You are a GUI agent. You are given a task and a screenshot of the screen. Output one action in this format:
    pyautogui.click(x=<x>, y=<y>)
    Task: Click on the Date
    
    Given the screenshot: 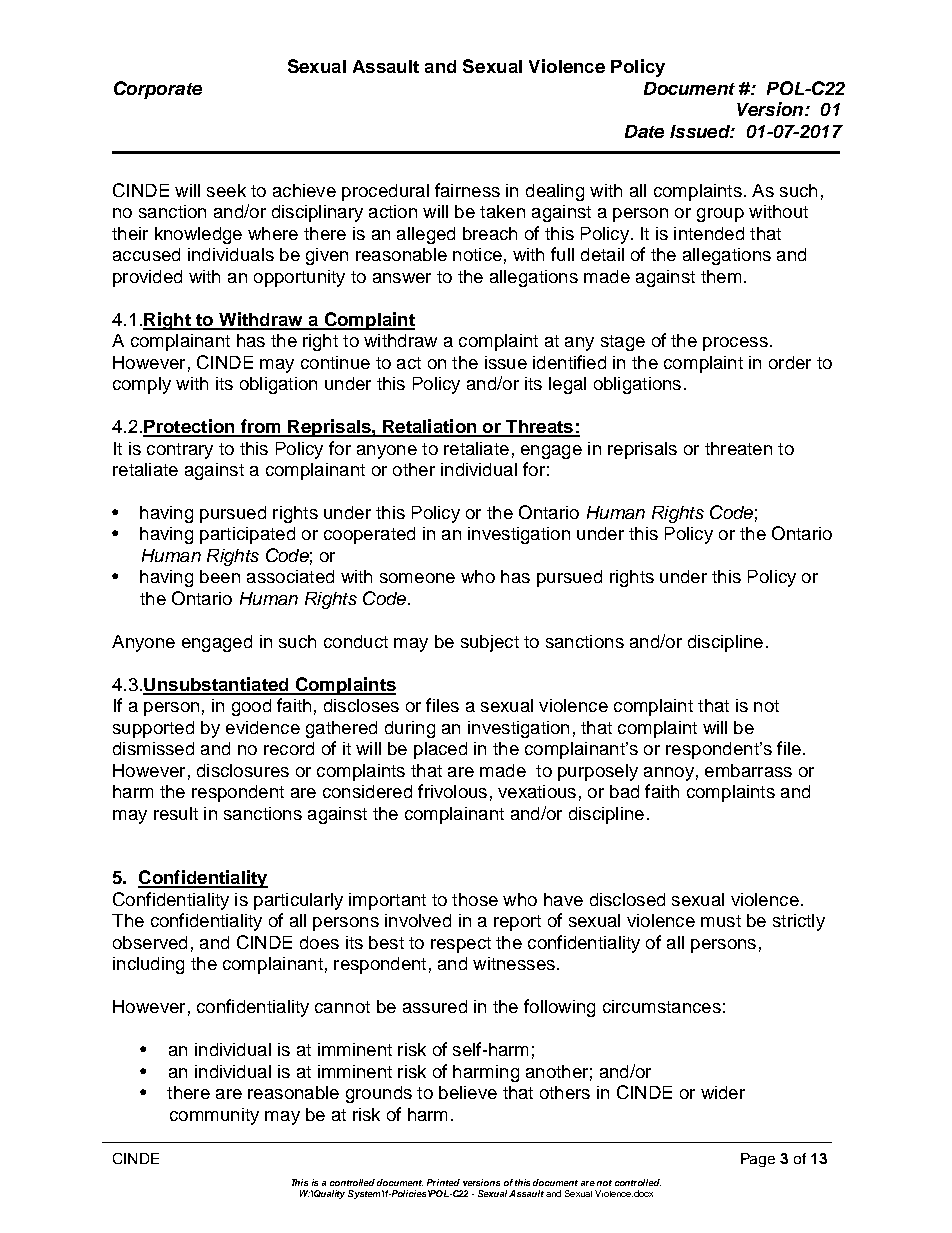 What is the action you would take?
    pyautogui.click(x=644, y=131)
